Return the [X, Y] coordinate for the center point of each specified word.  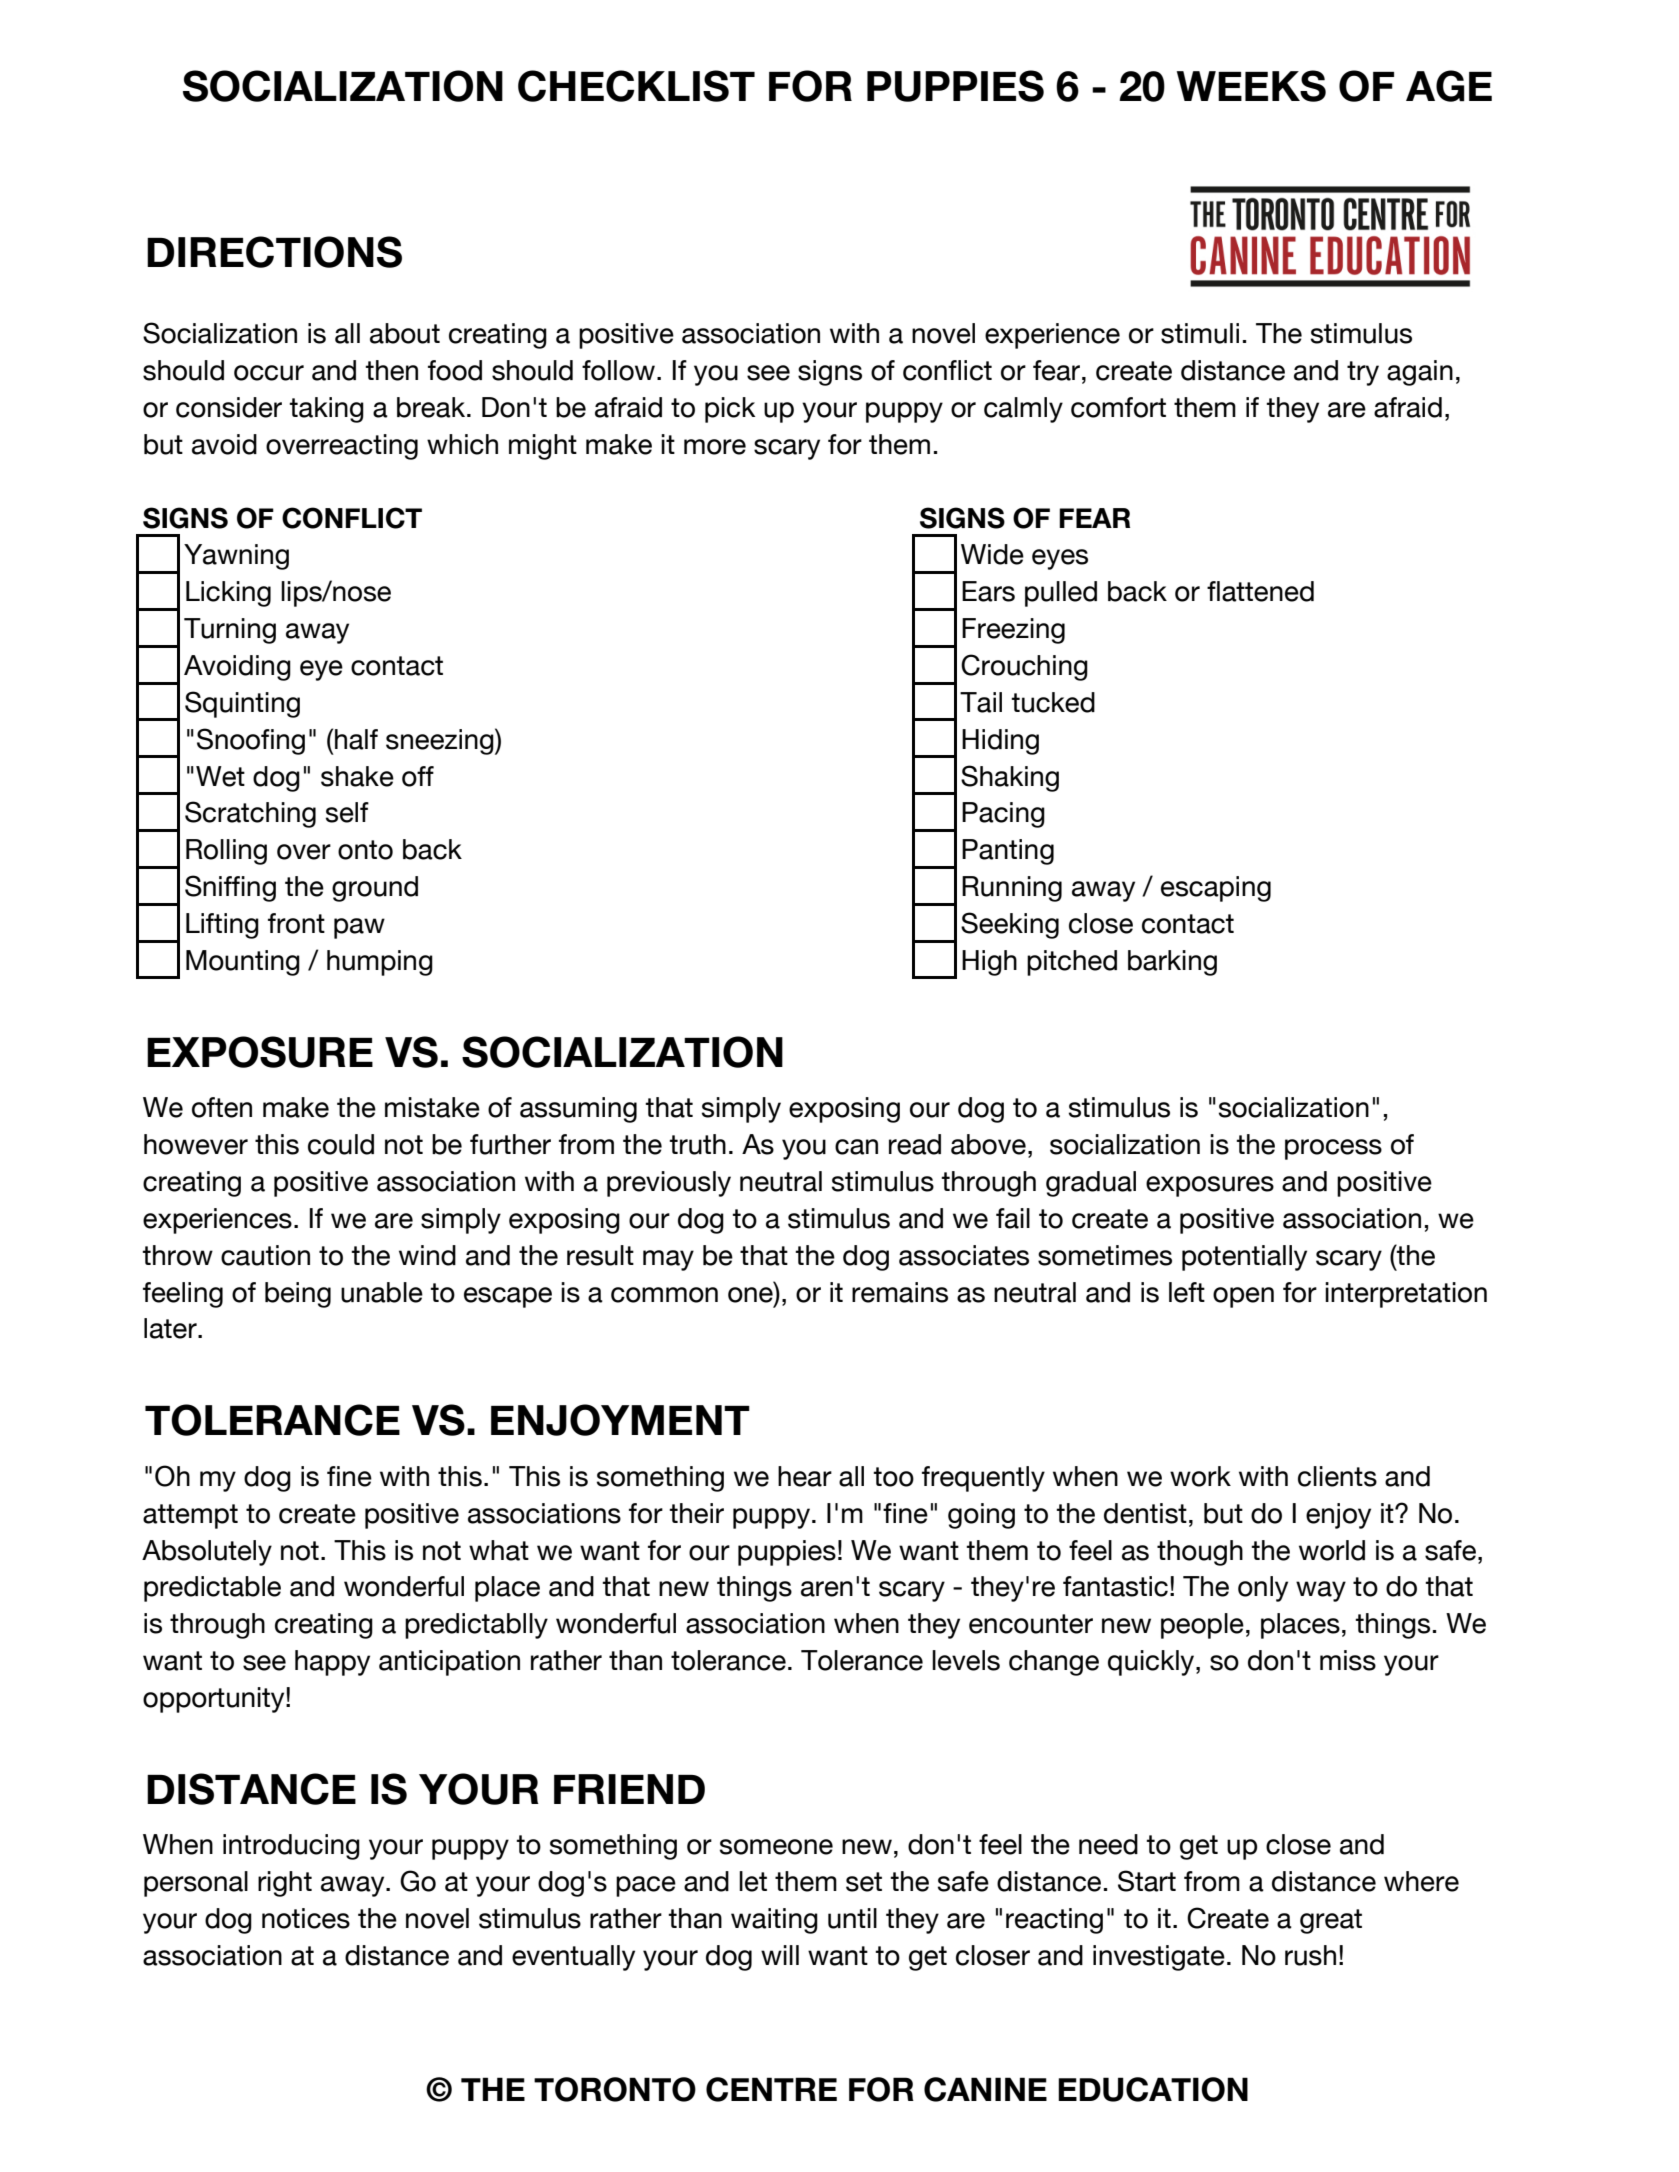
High [989, 963]
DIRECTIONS [274, 252]
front [296, 923]
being [298, 1295]
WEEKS [1251, 86]
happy [332, 1663]
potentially [1244, 1258]
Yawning [236, 557]
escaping [1216, 889]
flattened [1260, 591]
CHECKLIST [636, 86]
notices [306, 1918]
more [715, 447]
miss [1348, 1660]
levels [966, 1660]
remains [900, 1292]
